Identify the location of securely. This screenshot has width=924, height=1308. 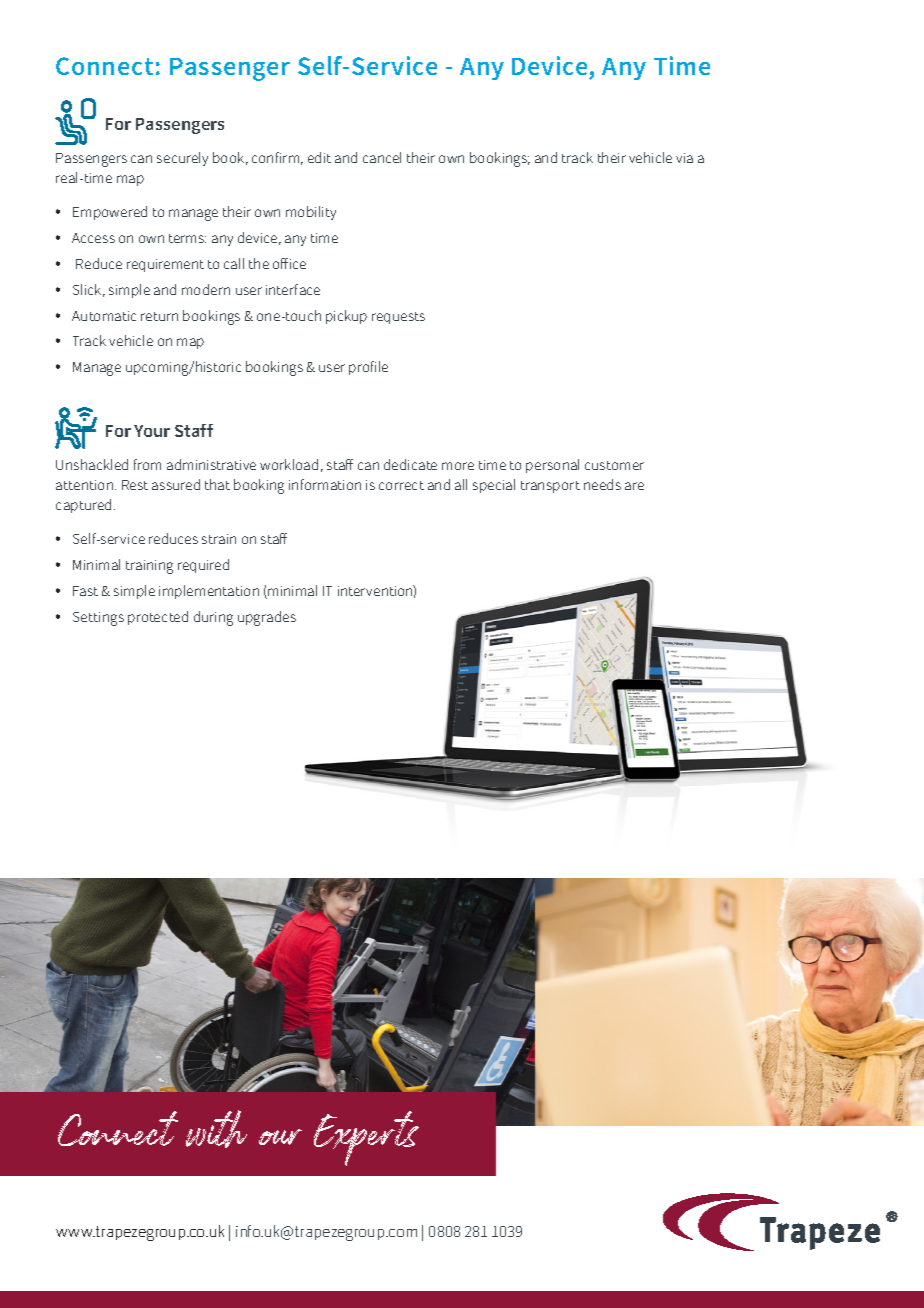
(182, 159).
